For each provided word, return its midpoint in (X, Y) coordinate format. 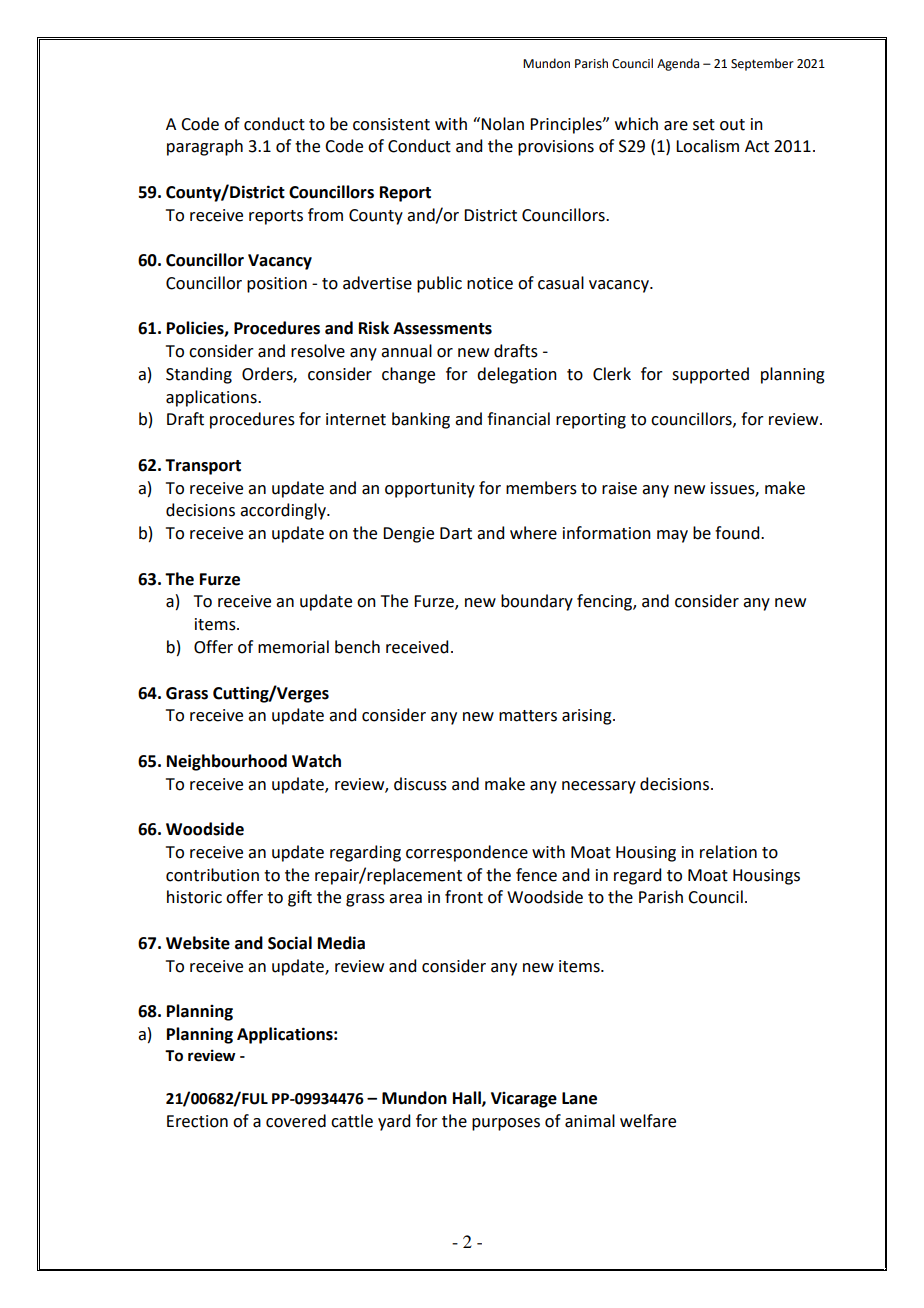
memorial (293, 647)
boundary (537, 602)
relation (728, 852)
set (704, 125)
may (672, 536)
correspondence (467, 853)
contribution (212, 875)
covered (296, 1121)
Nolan (502, 124)
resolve (318, 351)
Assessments (442, 328)
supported (710, 375)
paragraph (205, 147)
